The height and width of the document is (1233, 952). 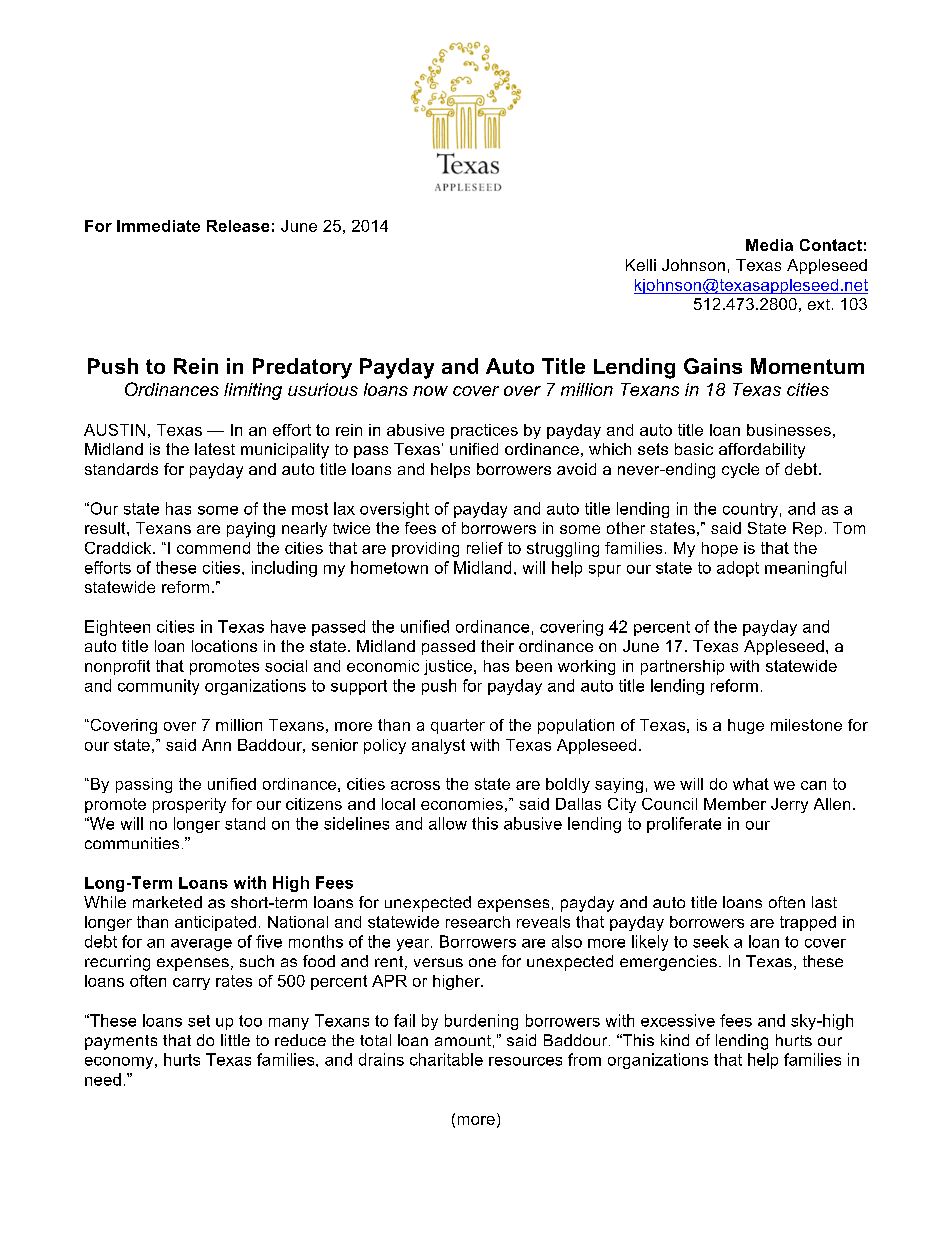 I want to click on Kelli, so click(x=641, y=265).
